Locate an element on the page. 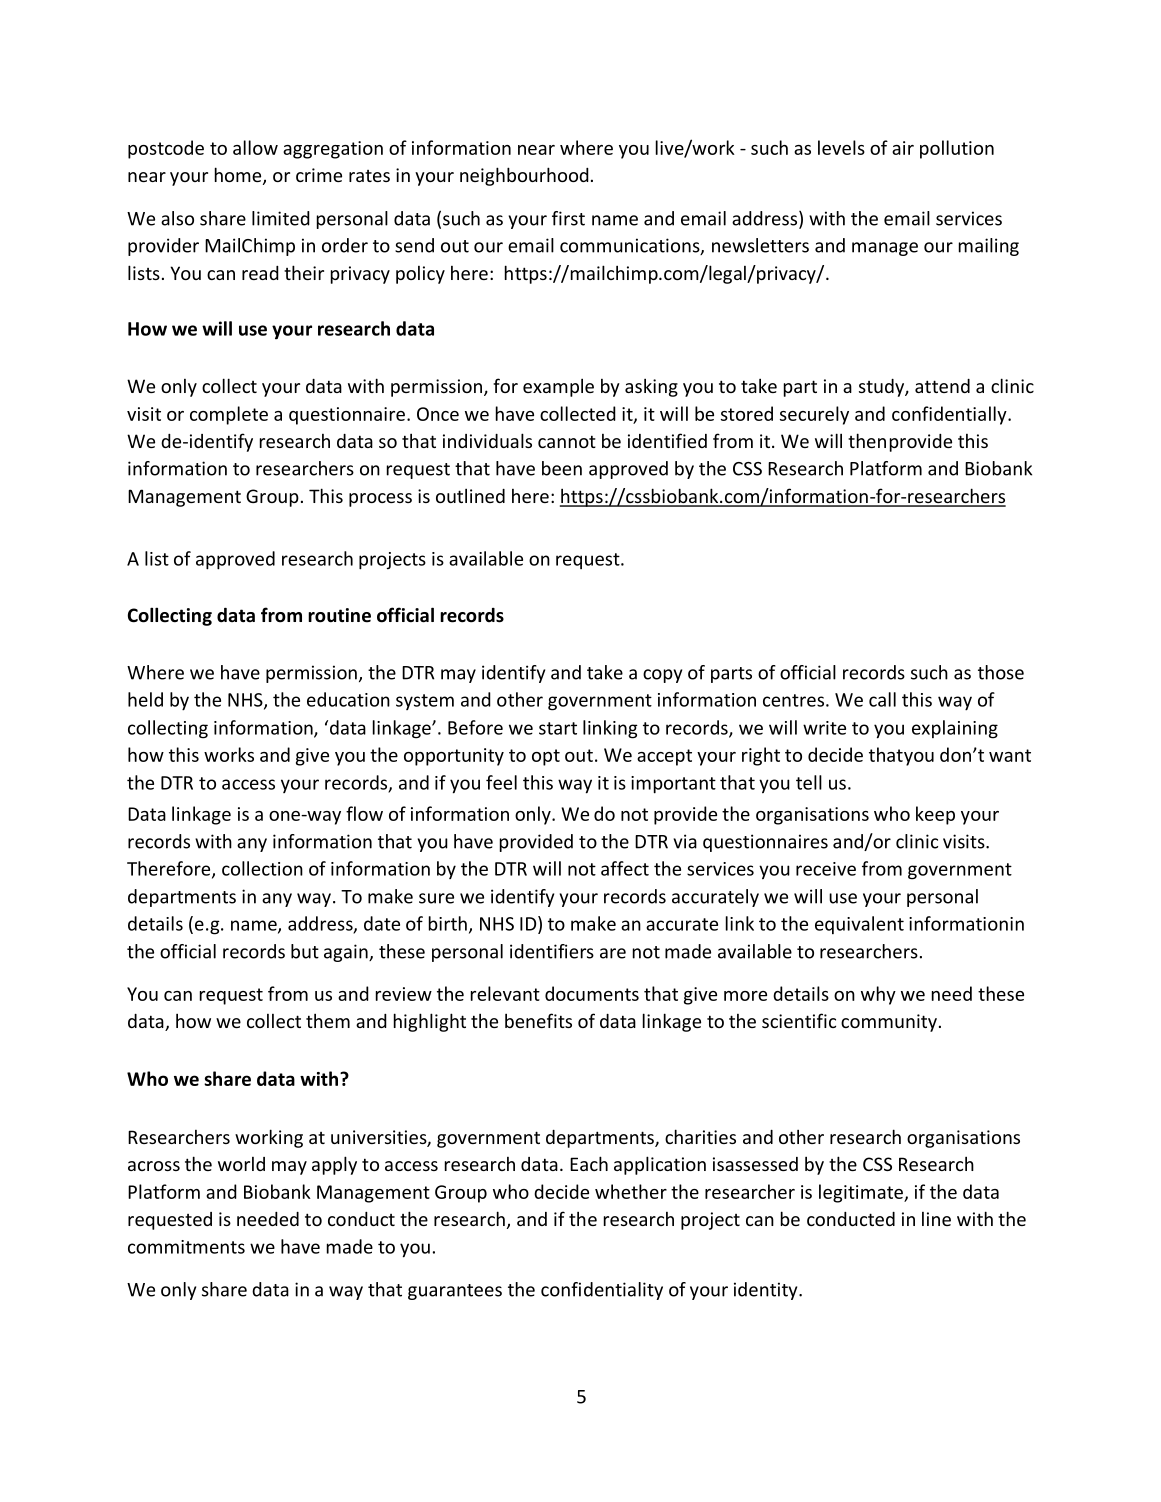 The width and height of the image is (1161, 1502). call is located at coordinates (882, 699).
